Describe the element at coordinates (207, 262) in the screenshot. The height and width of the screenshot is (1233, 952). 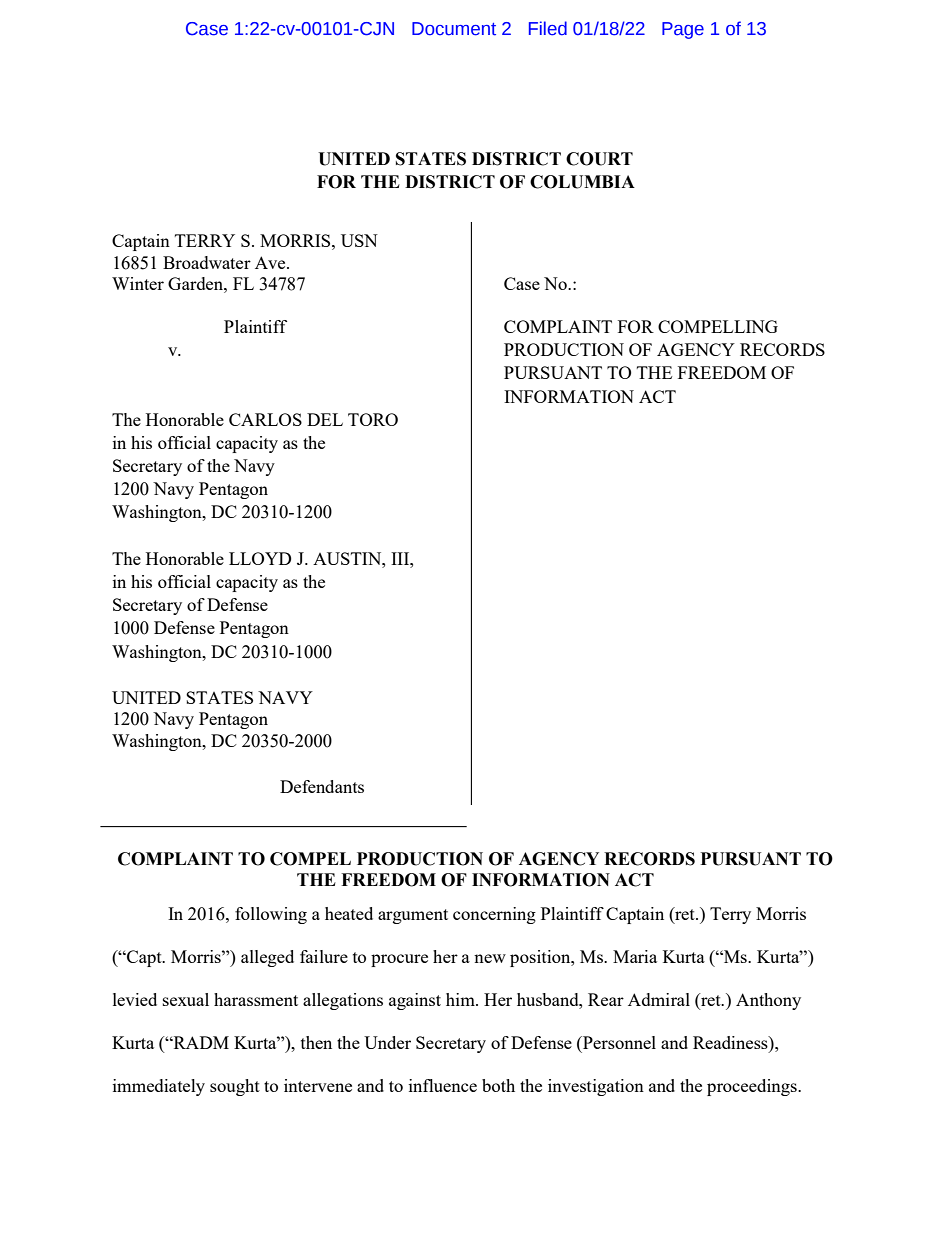
I see `Broadwater` at that location.
